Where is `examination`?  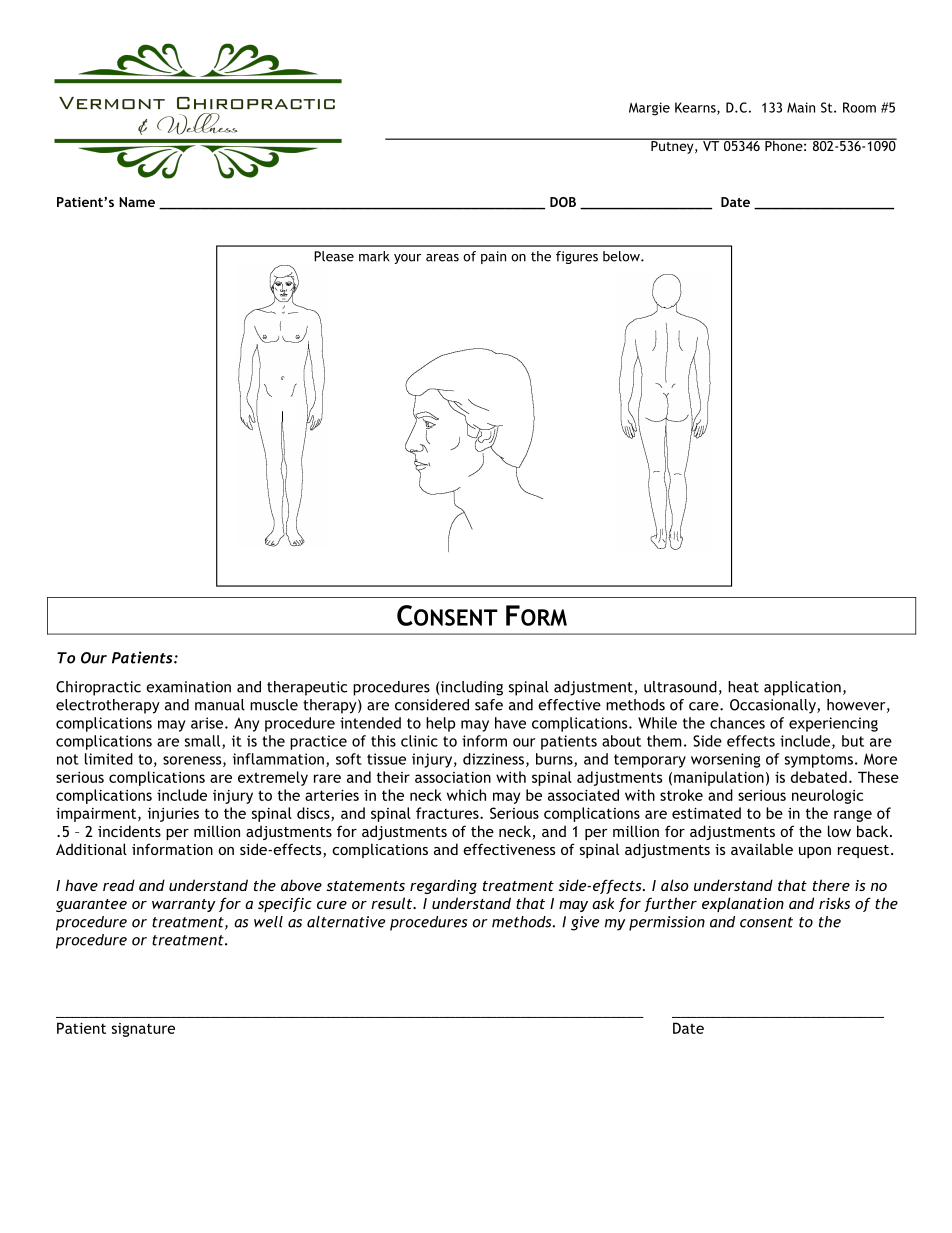
examination is located at coordinates (188, 687).
